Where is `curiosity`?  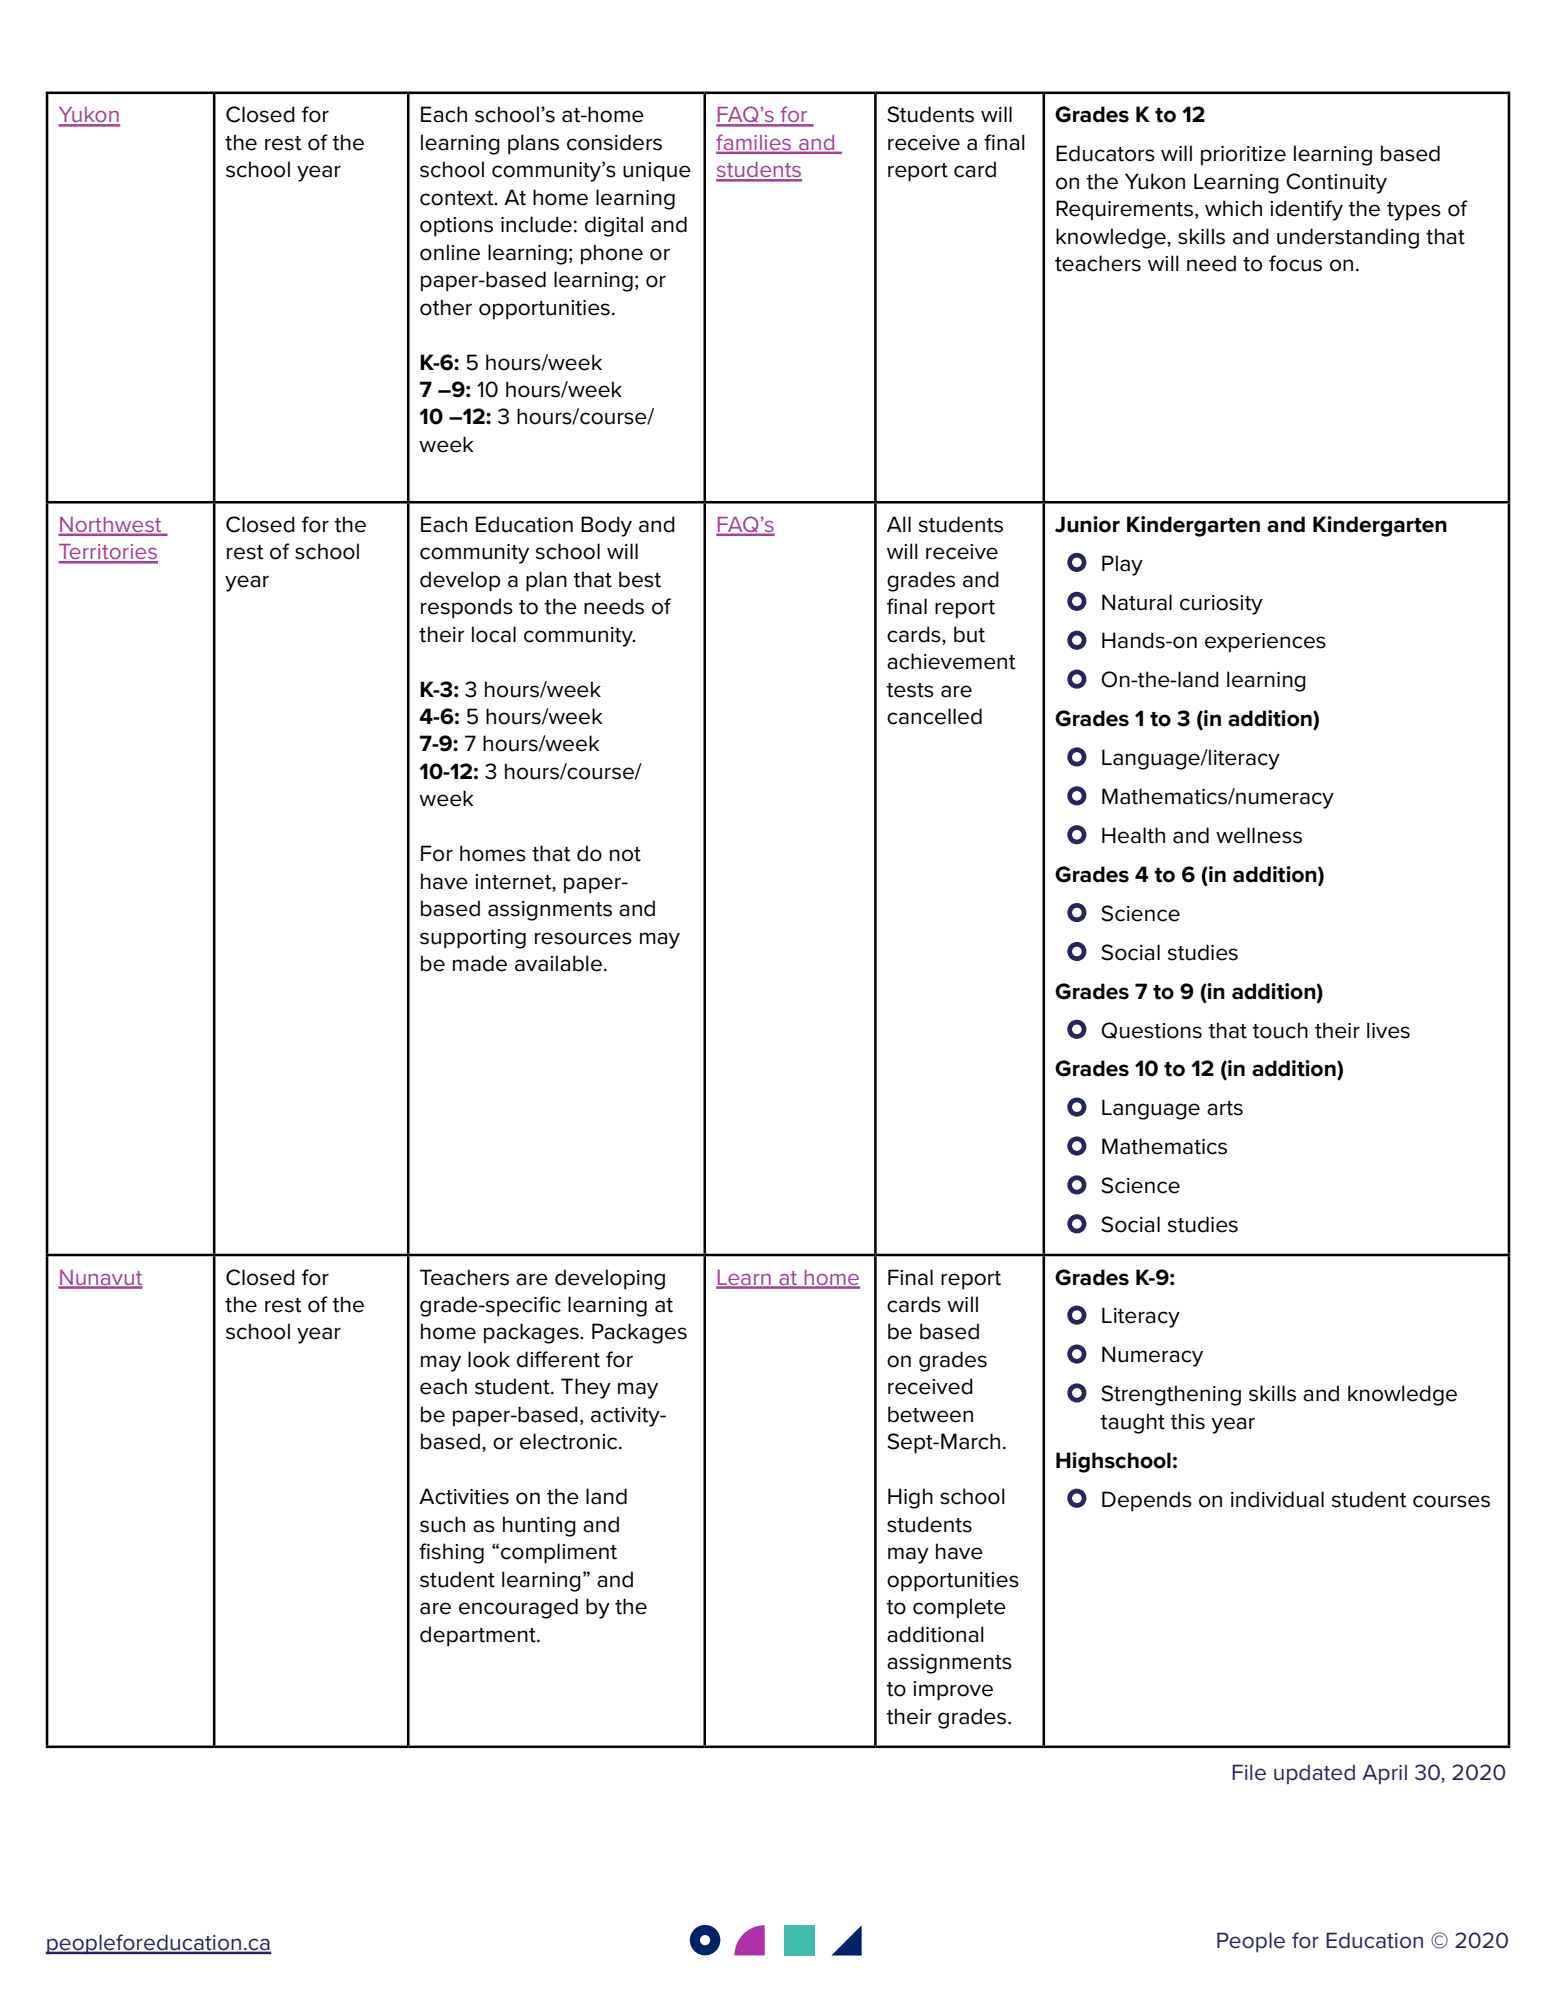 curiosity is located at coordinates (1221, 605).
